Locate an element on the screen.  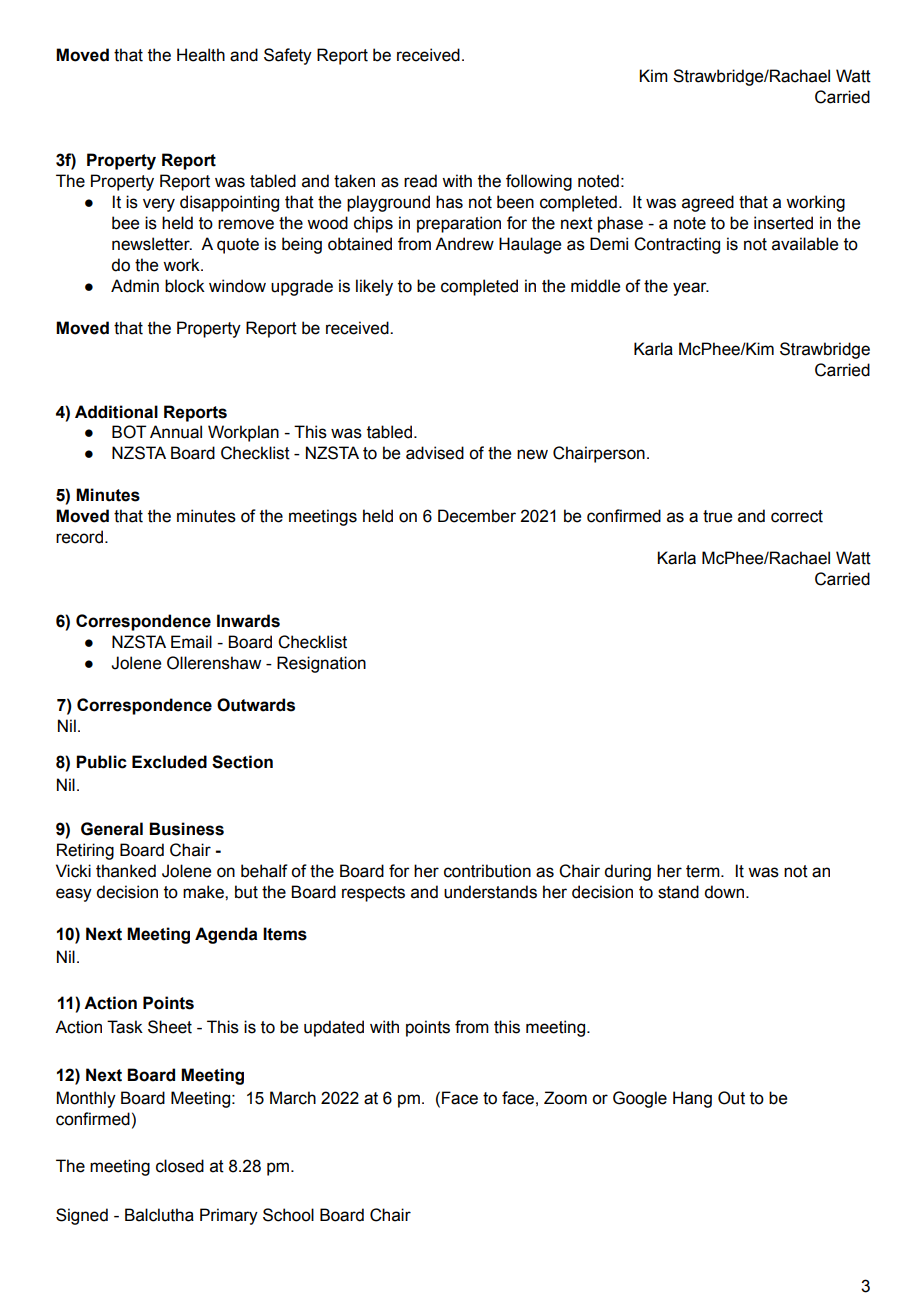
true is located at coordinates (717, 516).
